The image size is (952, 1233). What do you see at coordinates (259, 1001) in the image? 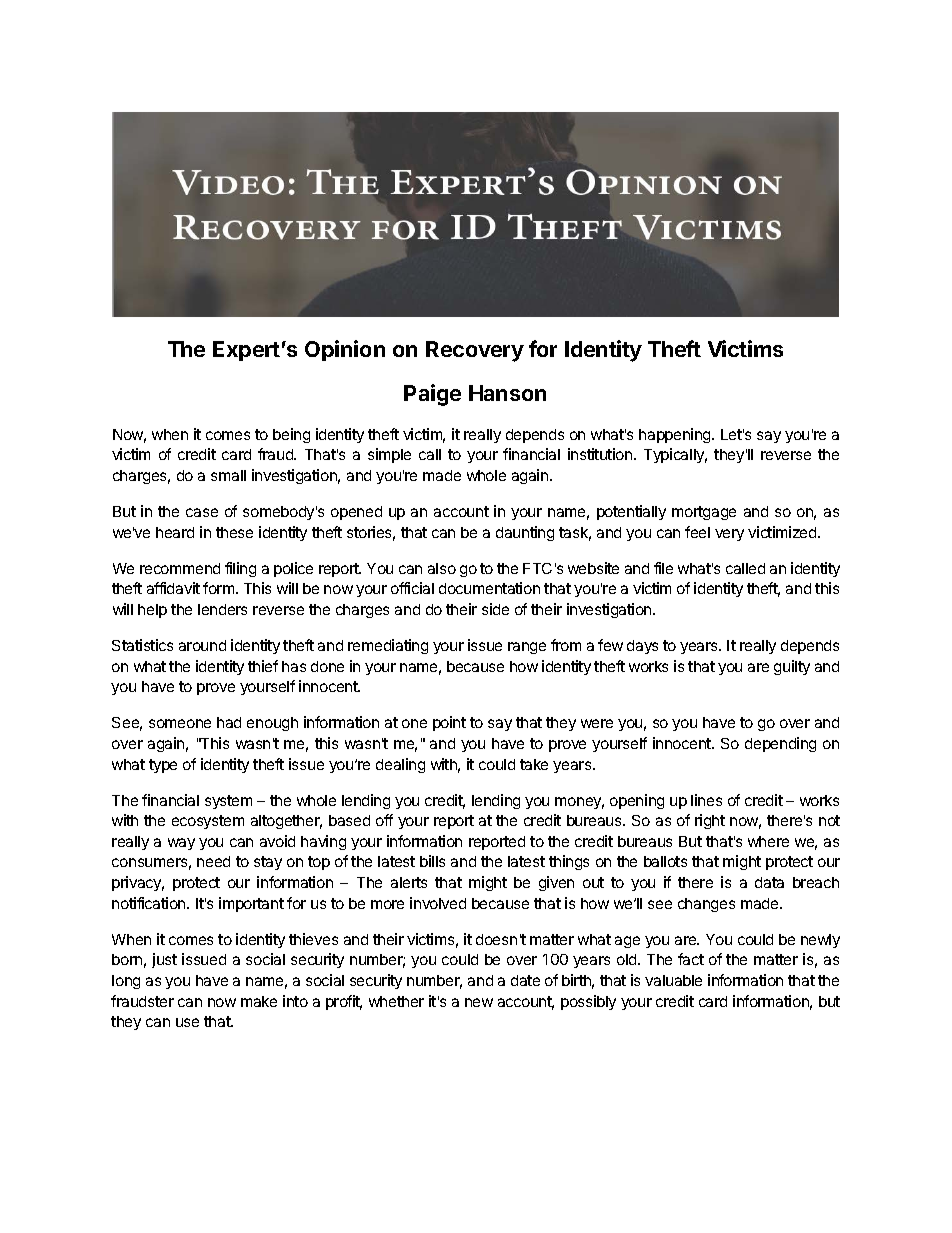
I see `make` at bounding box center [259, 1001].
